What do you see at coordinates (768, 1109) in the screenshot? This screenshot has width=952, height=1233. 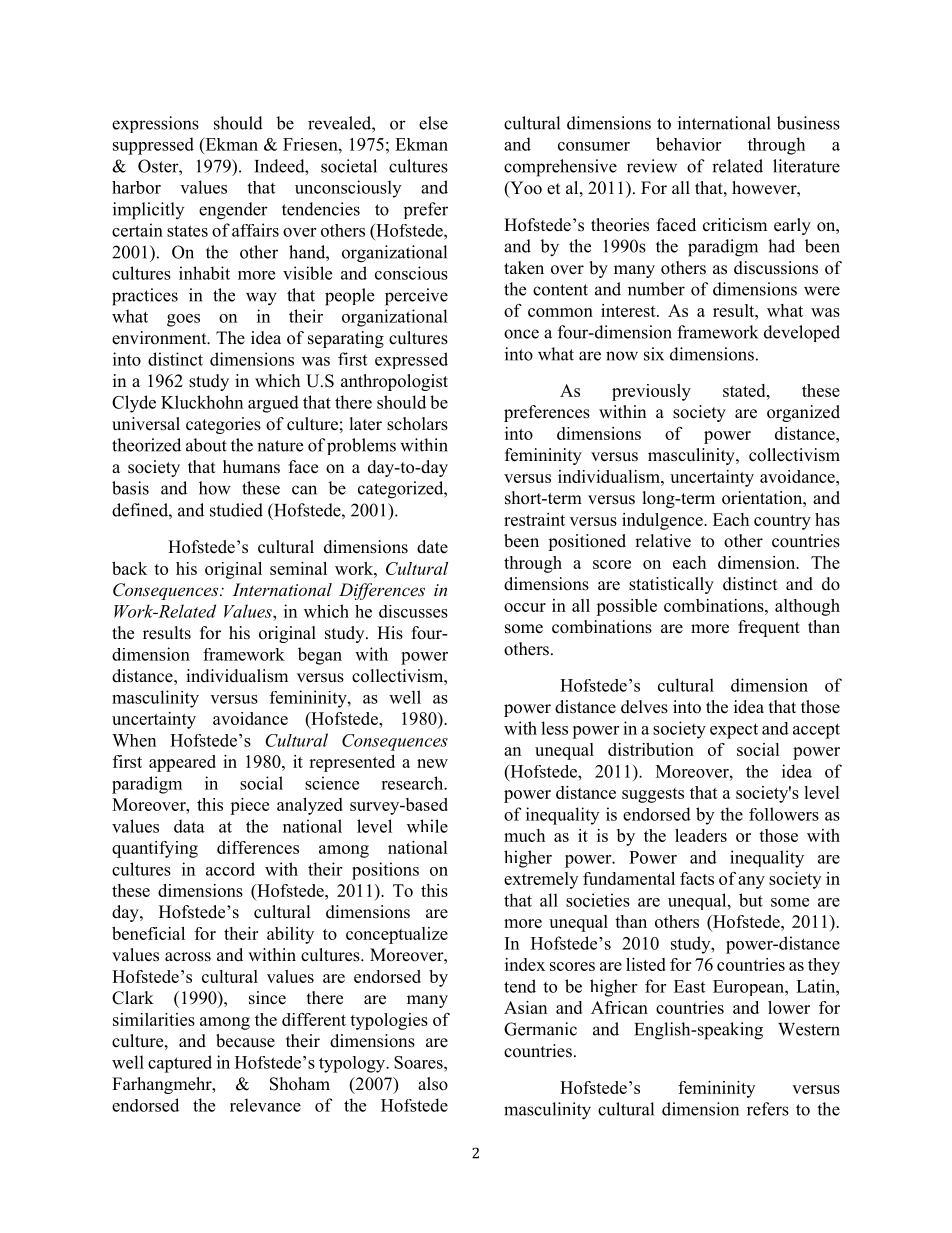 I see `refers` at bounding box center [768, 1109].
